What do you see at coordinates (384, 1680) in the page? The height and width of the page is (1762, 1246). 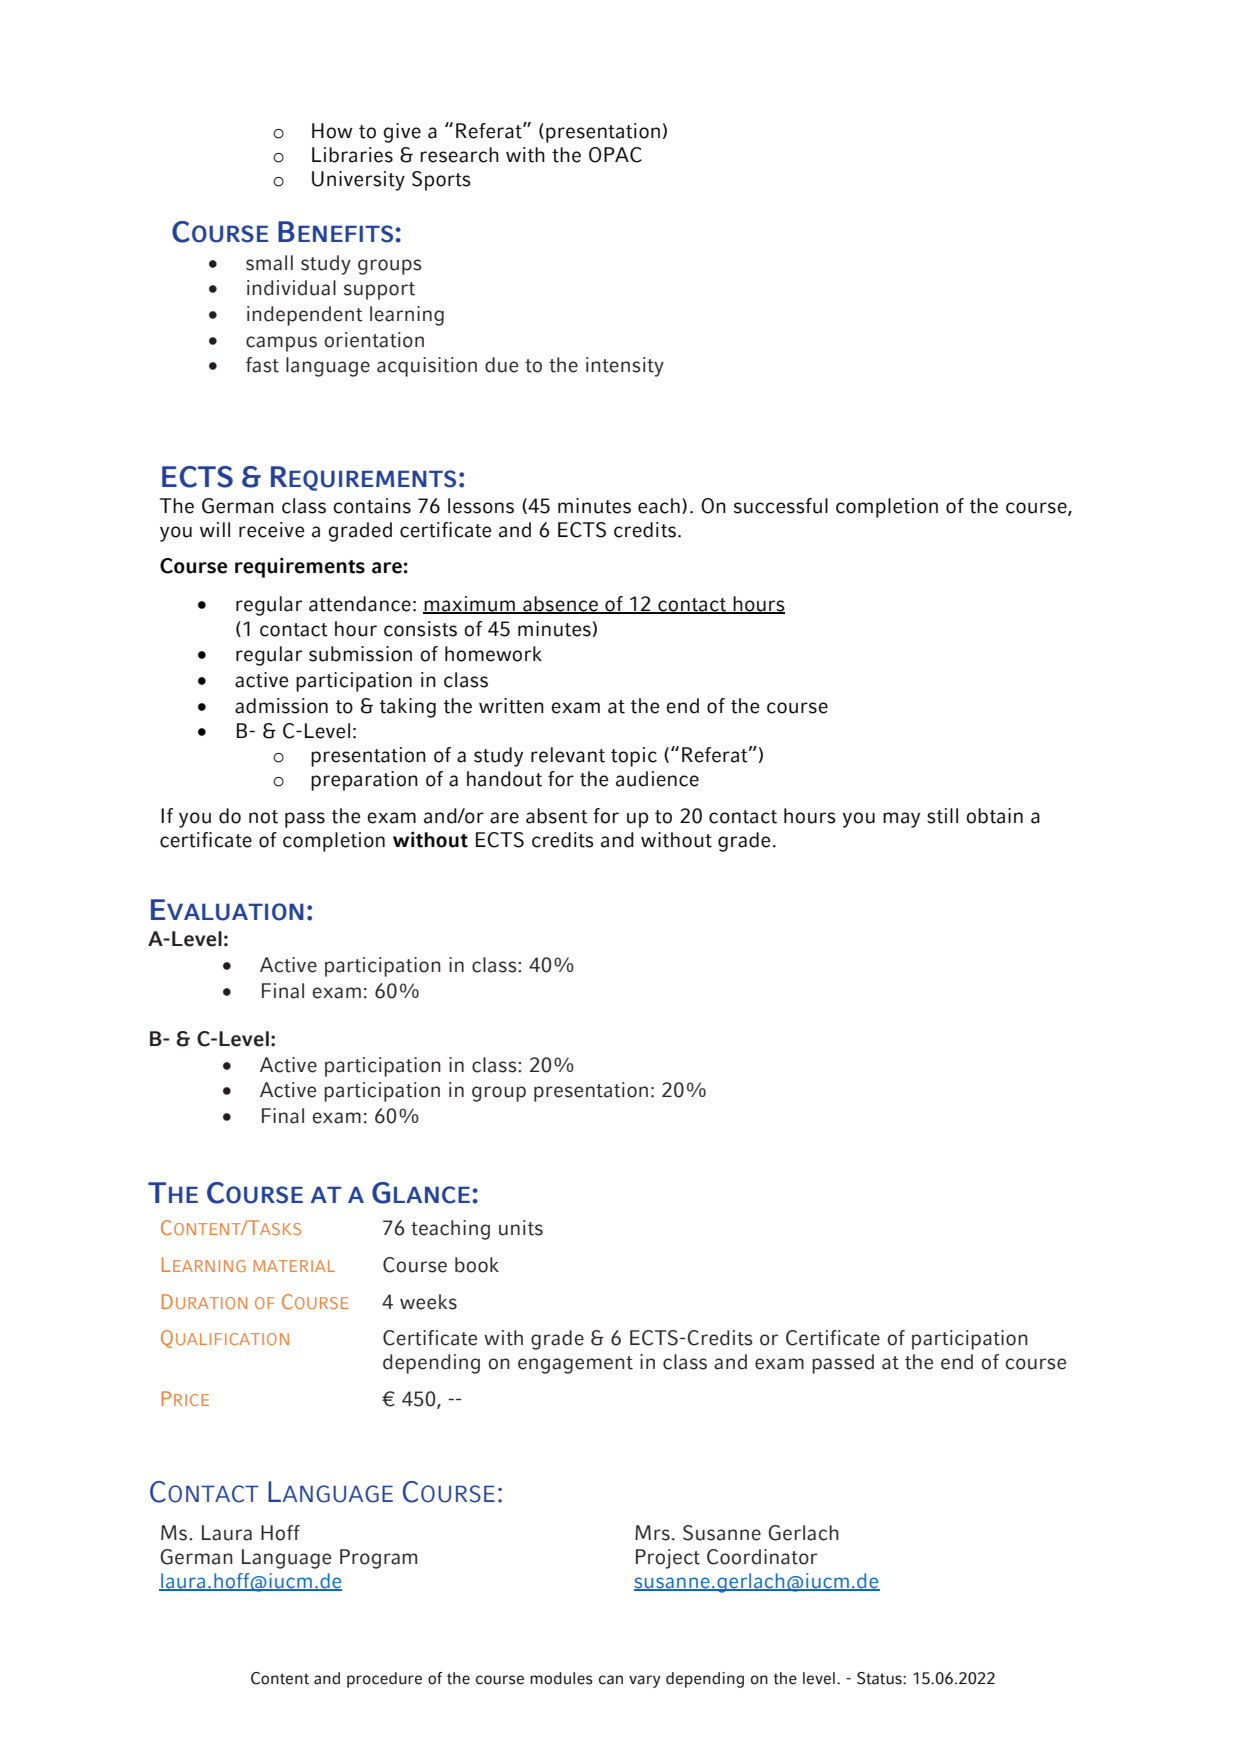 I see `procedure` at bounding box center [384, 1680].
